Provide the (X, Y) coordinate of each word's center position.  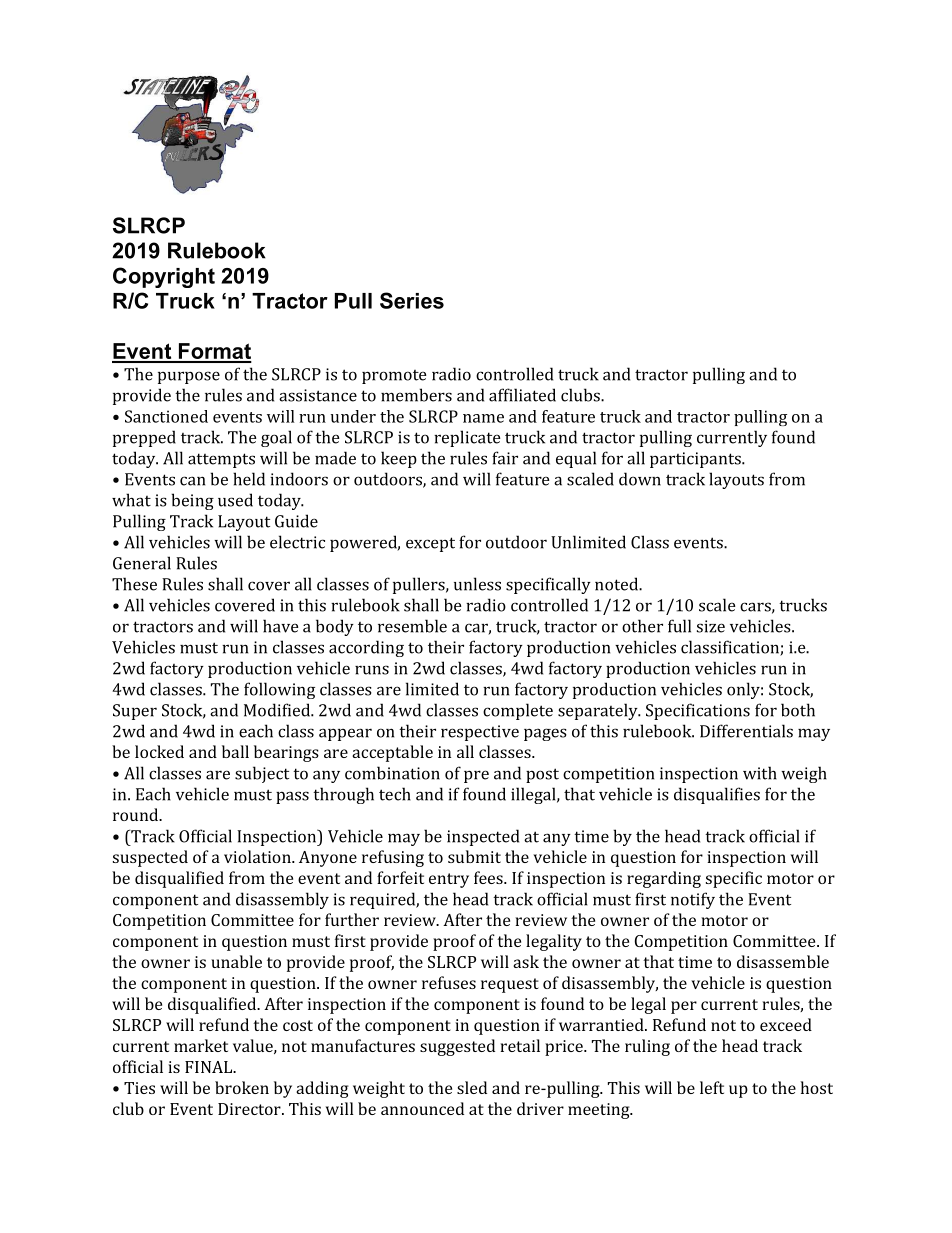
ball (235, 751)
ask (526, 961)
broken (242, 1087)
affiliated (522, 395)
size (711, 626)
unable (236, 961)
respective (480, 733)
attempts (221, 460)
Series (412, 300)
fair (505, 458)
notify (693, 900)
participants (696, 460)
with (760, 773)
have (281, 626)
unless (477, 584)
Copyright (164, 277)
